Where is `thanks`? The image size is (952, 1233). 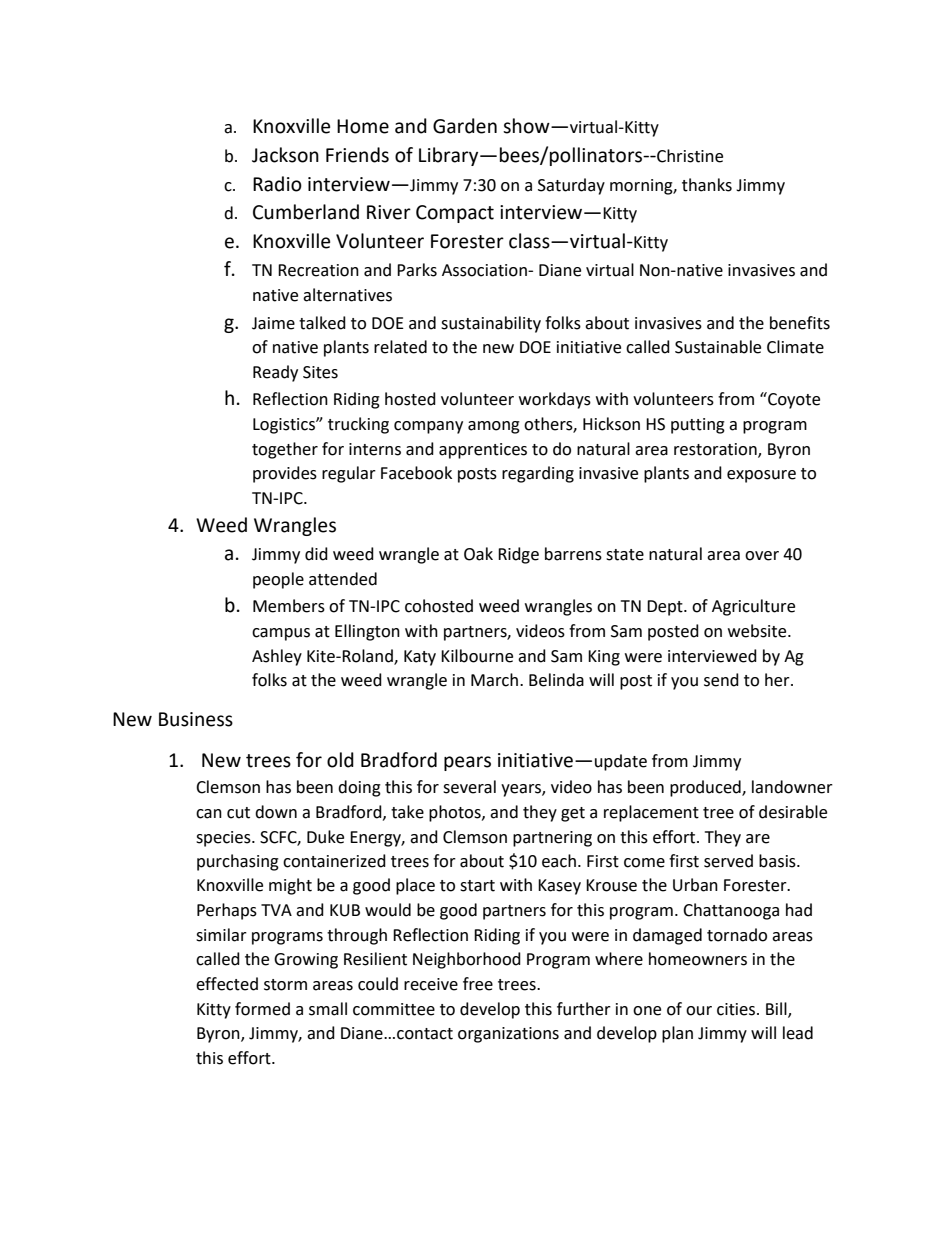
thanks is located at coordinates (707, 185).
